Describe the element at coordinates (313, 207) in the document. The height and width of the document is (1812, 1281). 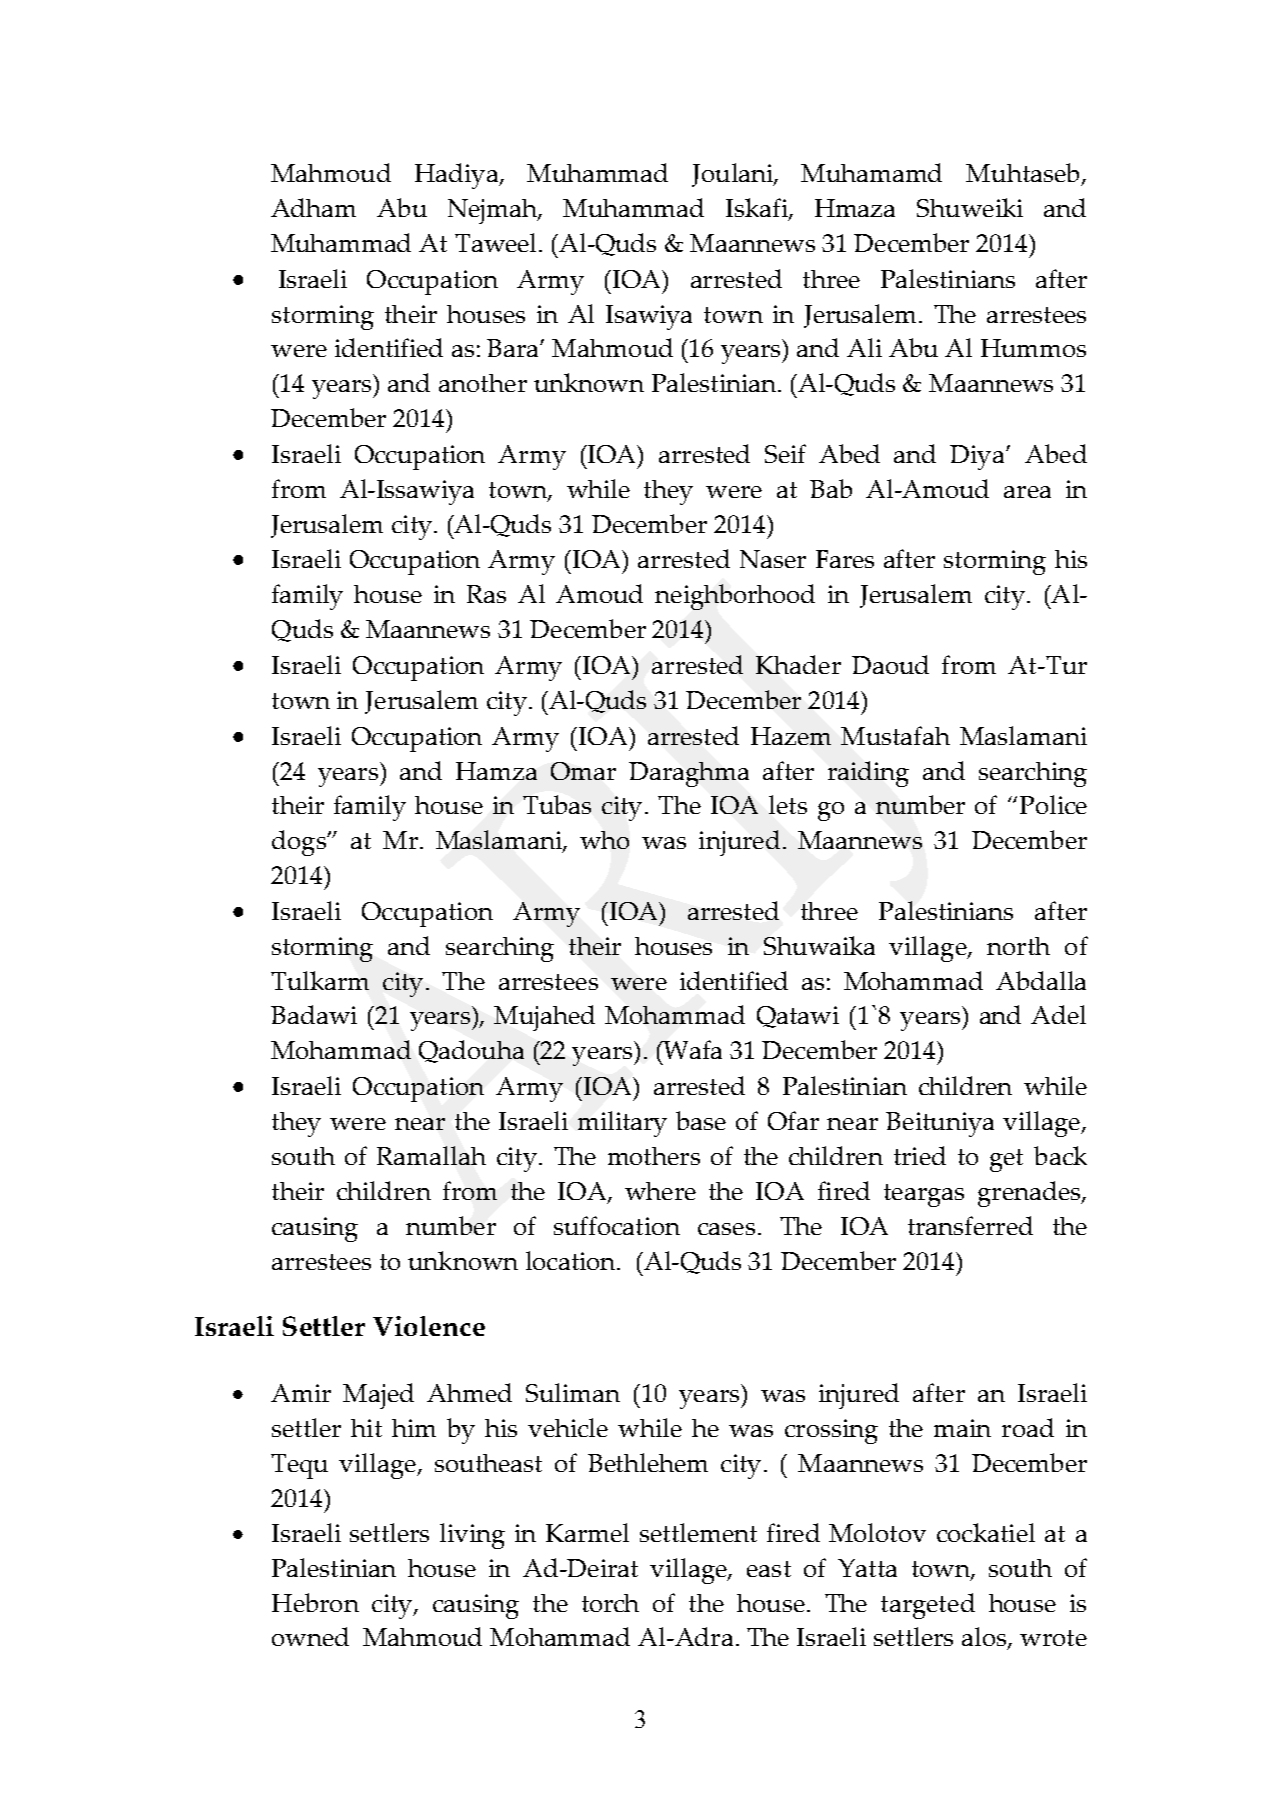
I see `Adham` at that location.
